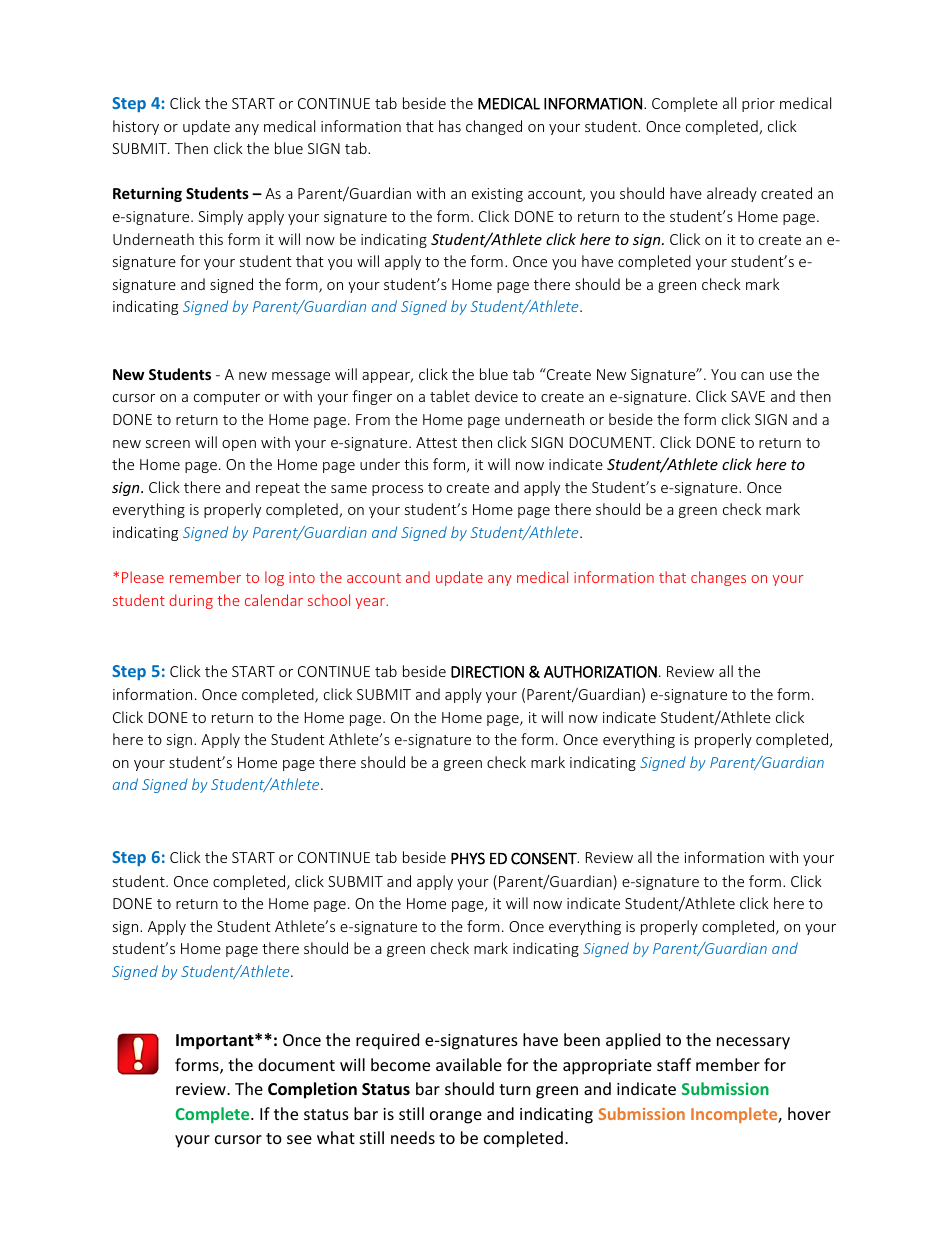  I want to click on prior, so click(758, 105).
